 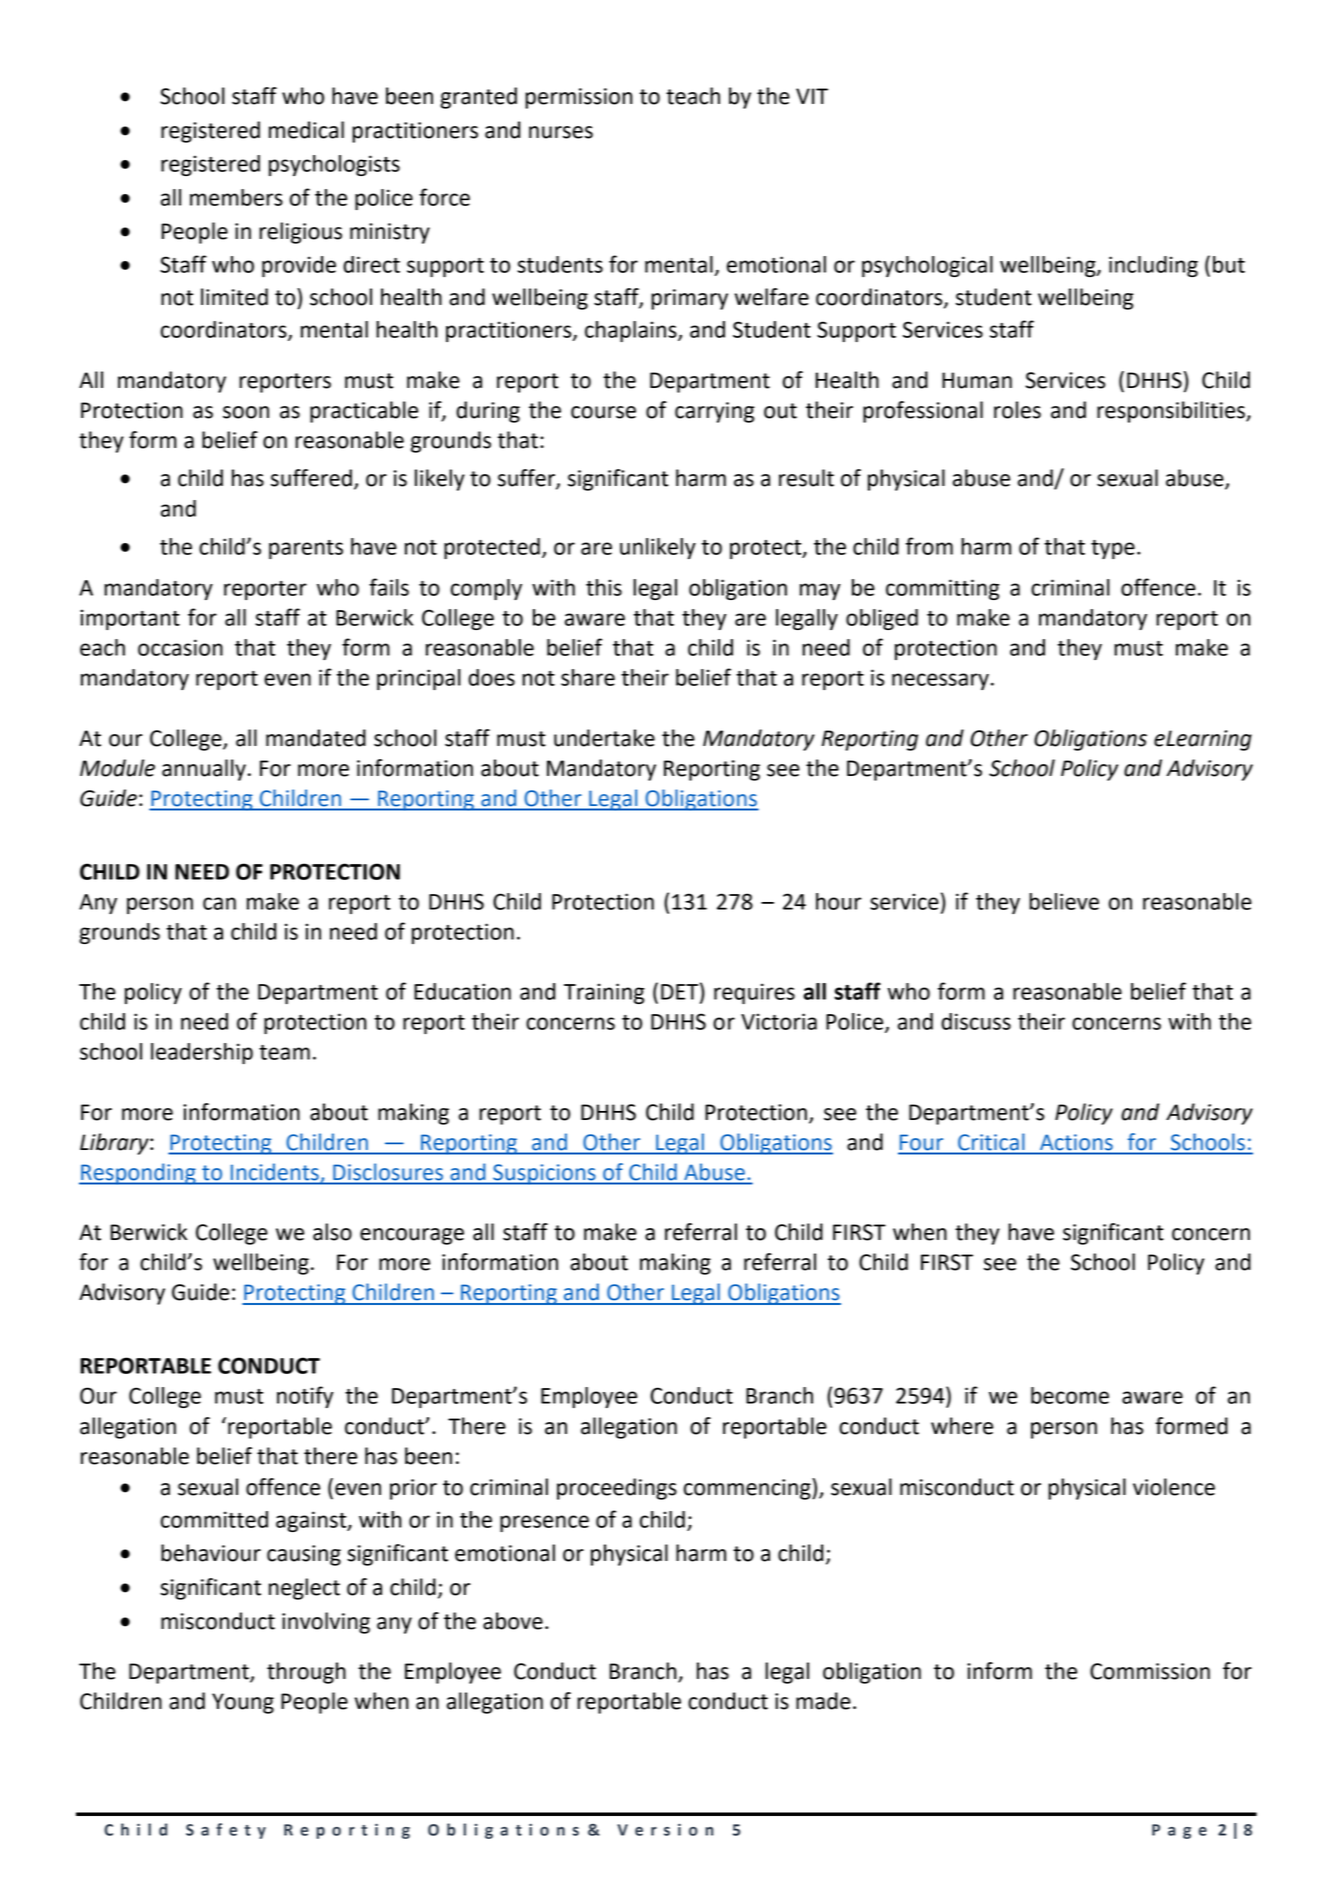 I want to click on medical, so click(x=306, y=130).
